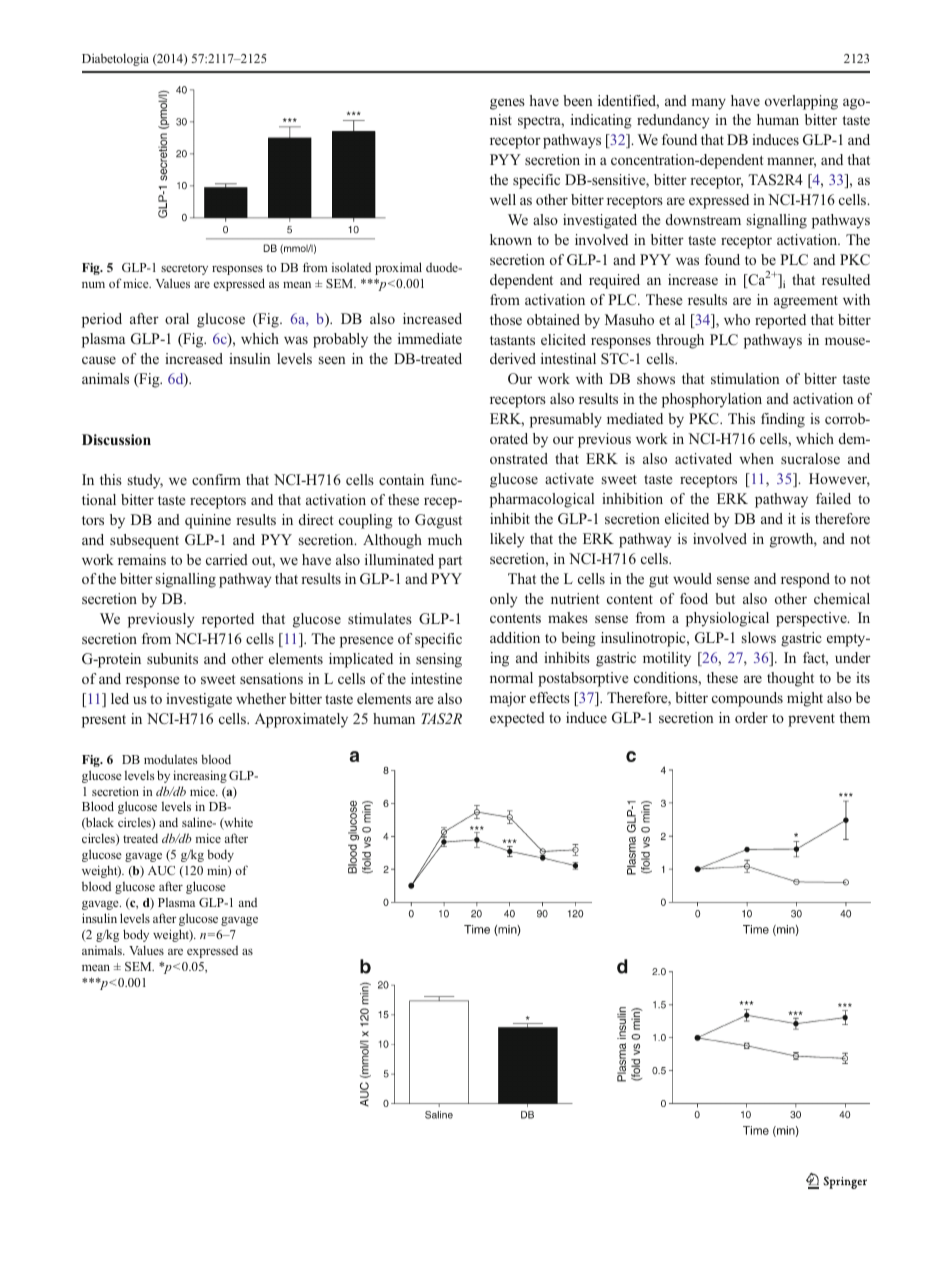 Image resolution: width=952 pixels, height=1265 pixels. I want to click on likely, so click(507, 540).
